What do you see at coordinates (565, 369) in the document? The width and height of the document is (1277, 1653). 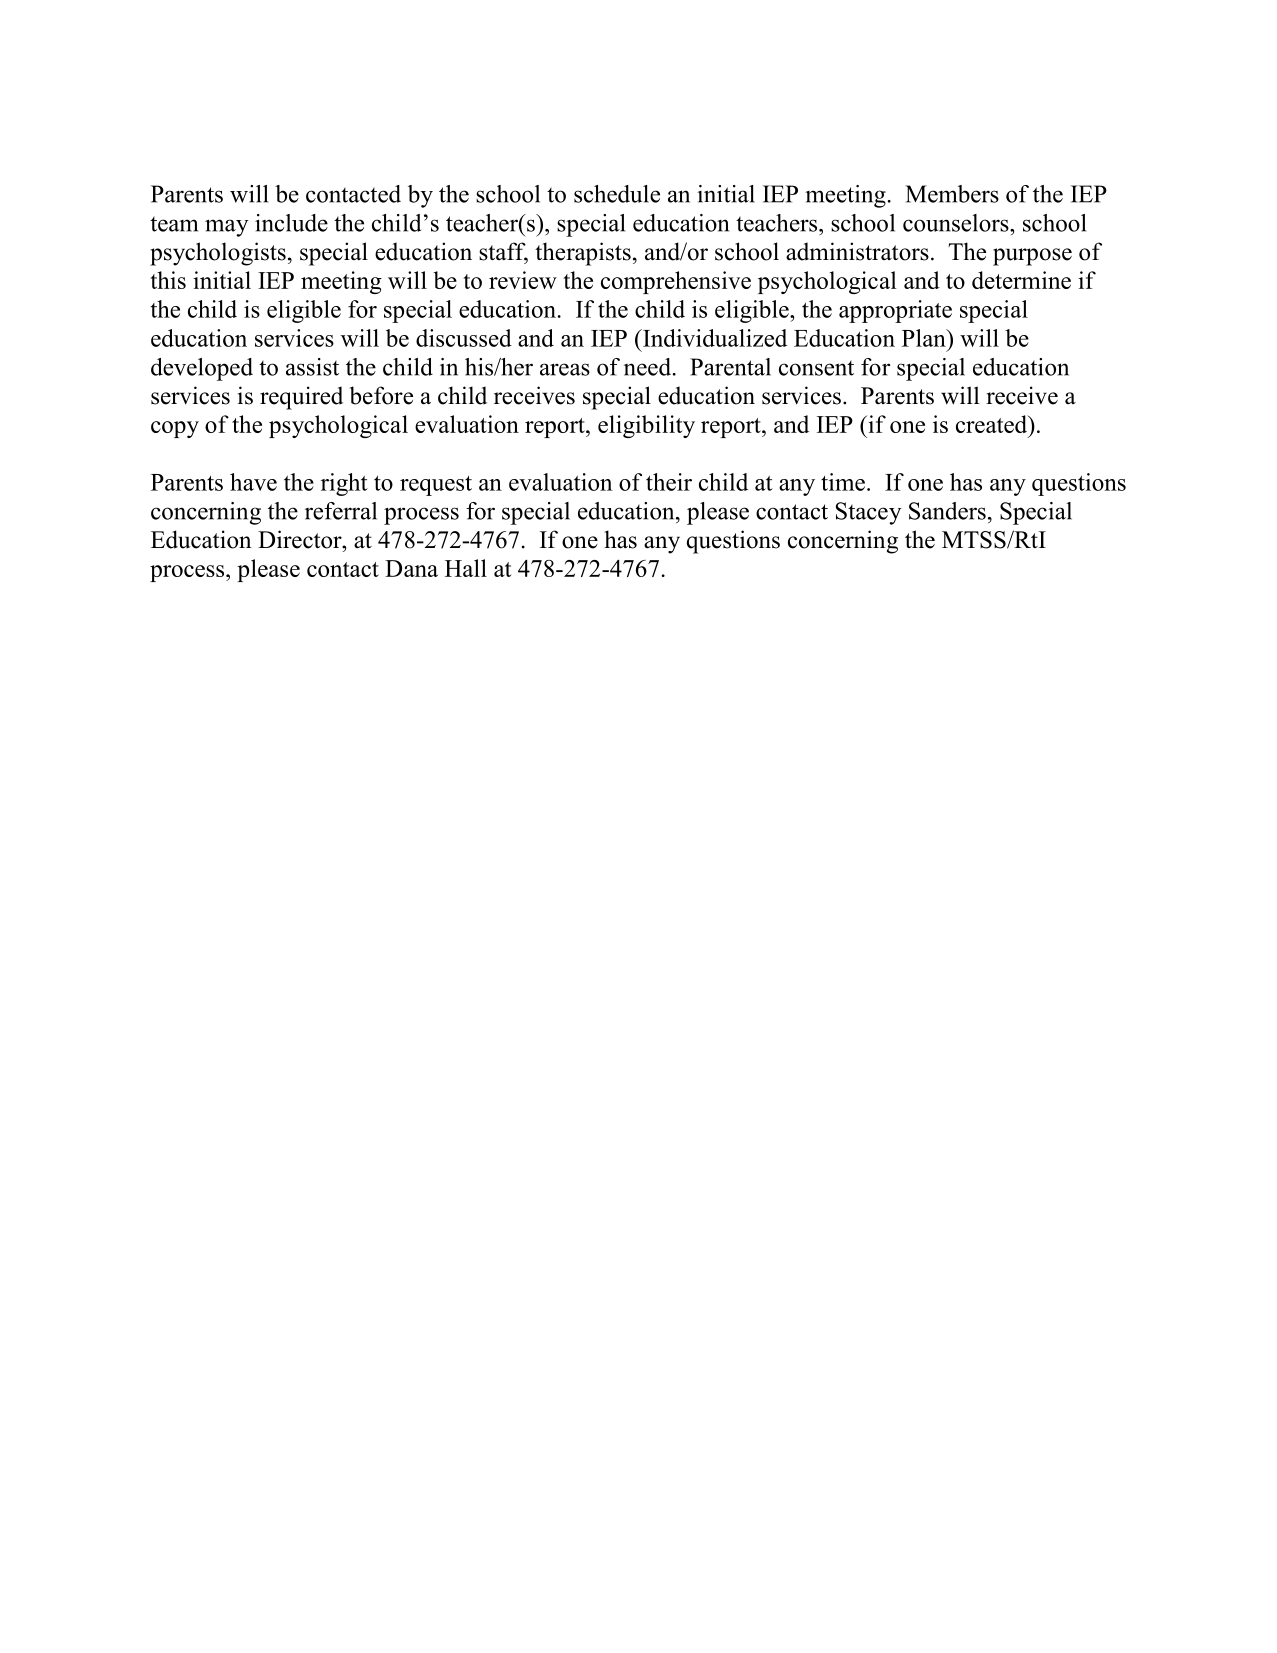 I see `areas` at bounding box center [565, 369].
